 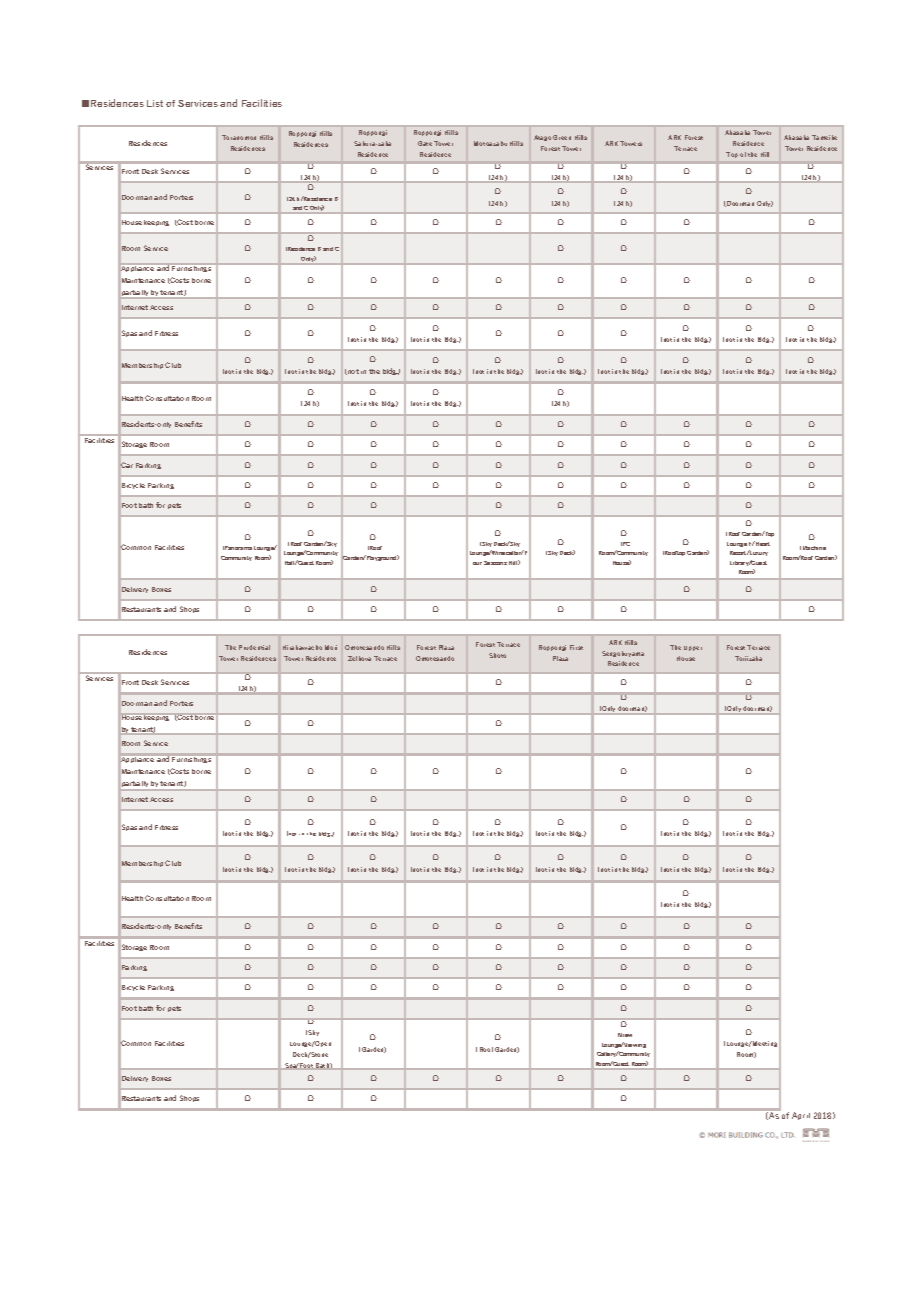 What do you see at coordinates (331, 647) in the screenshot?
I see `Mori` at bounding box center [331, 647].
